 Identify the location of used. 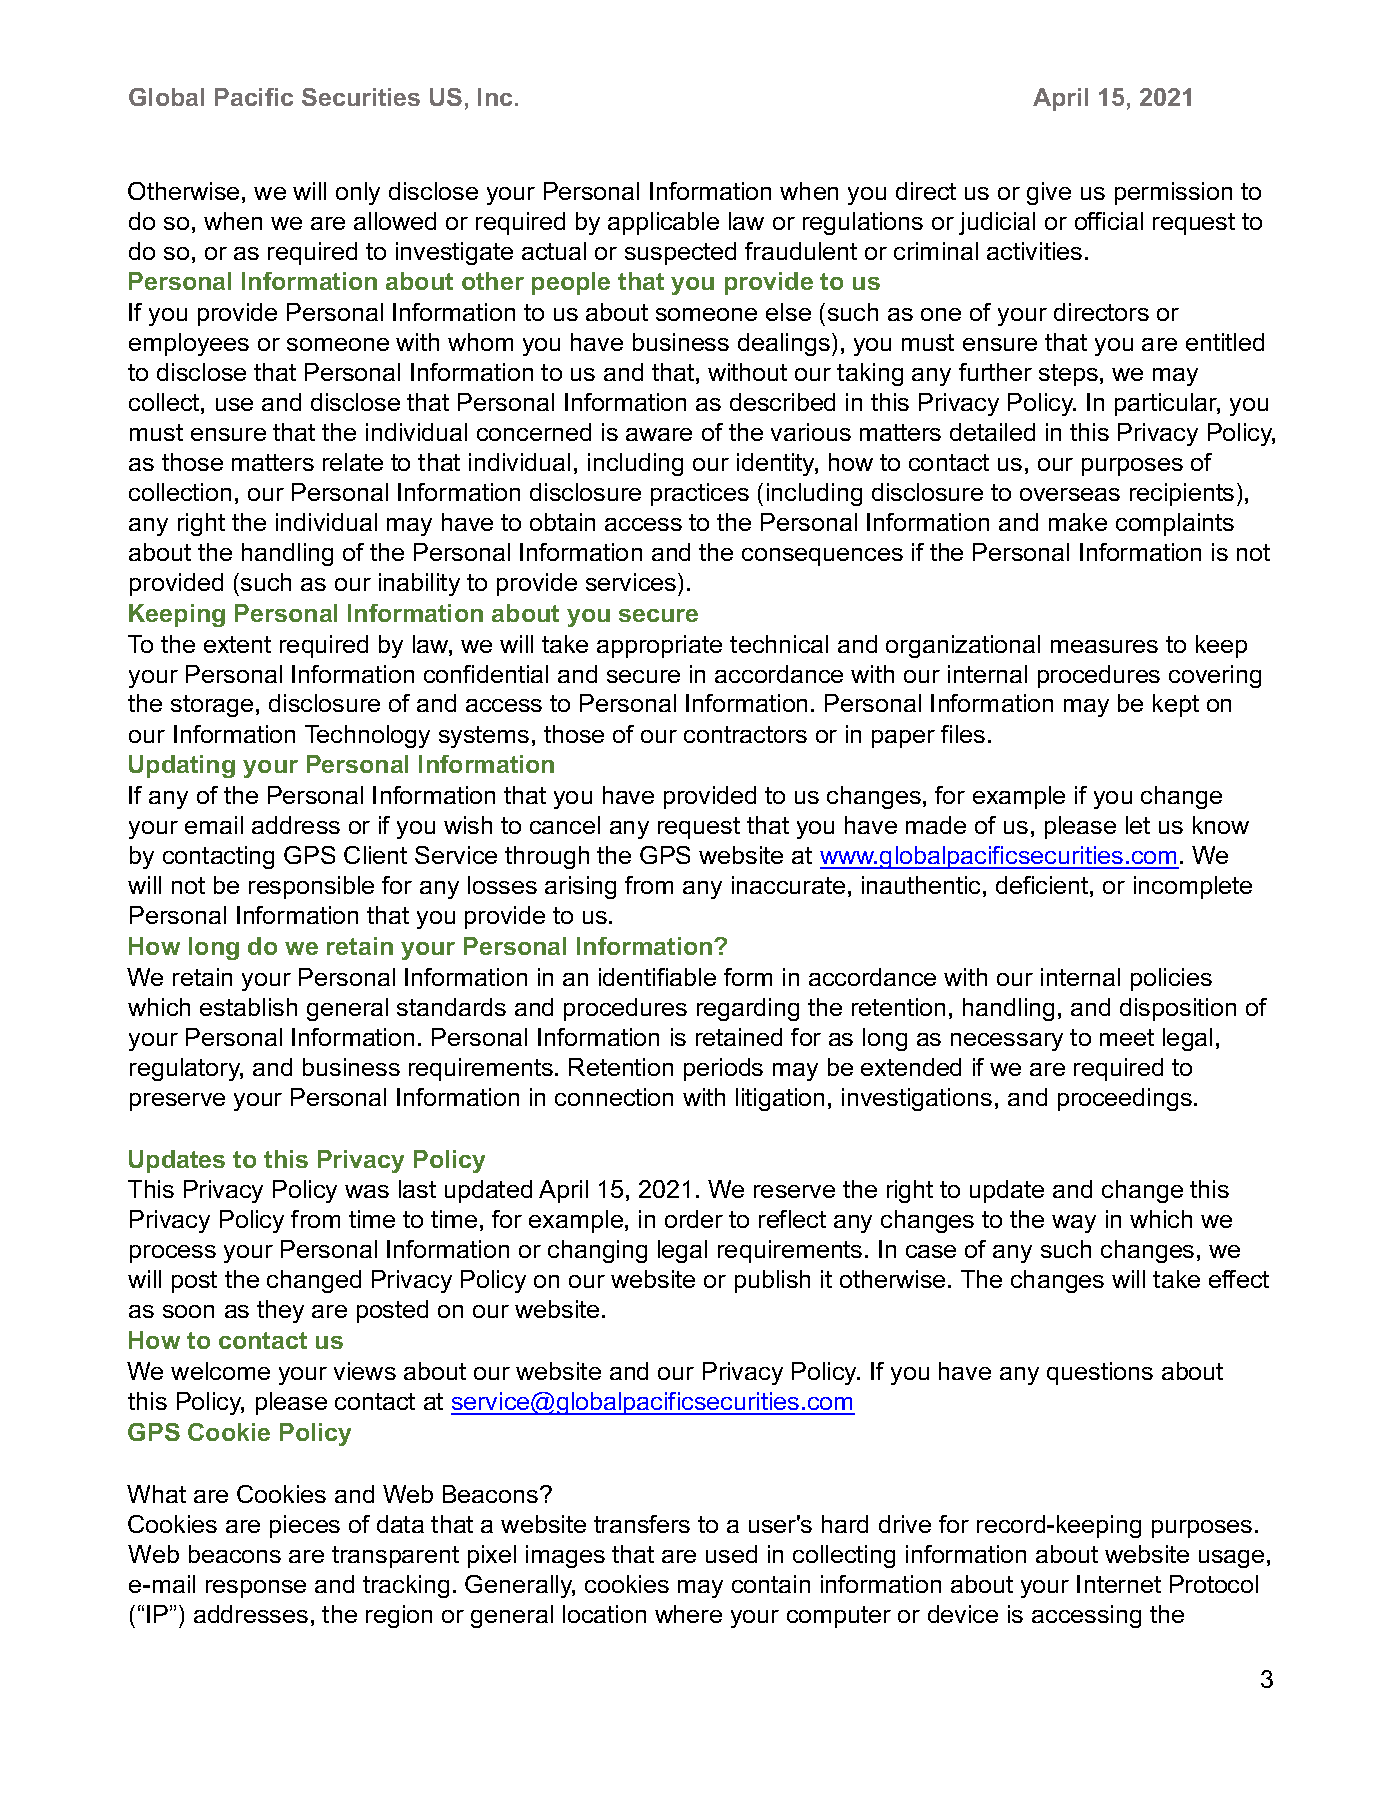
(731, 1554).
